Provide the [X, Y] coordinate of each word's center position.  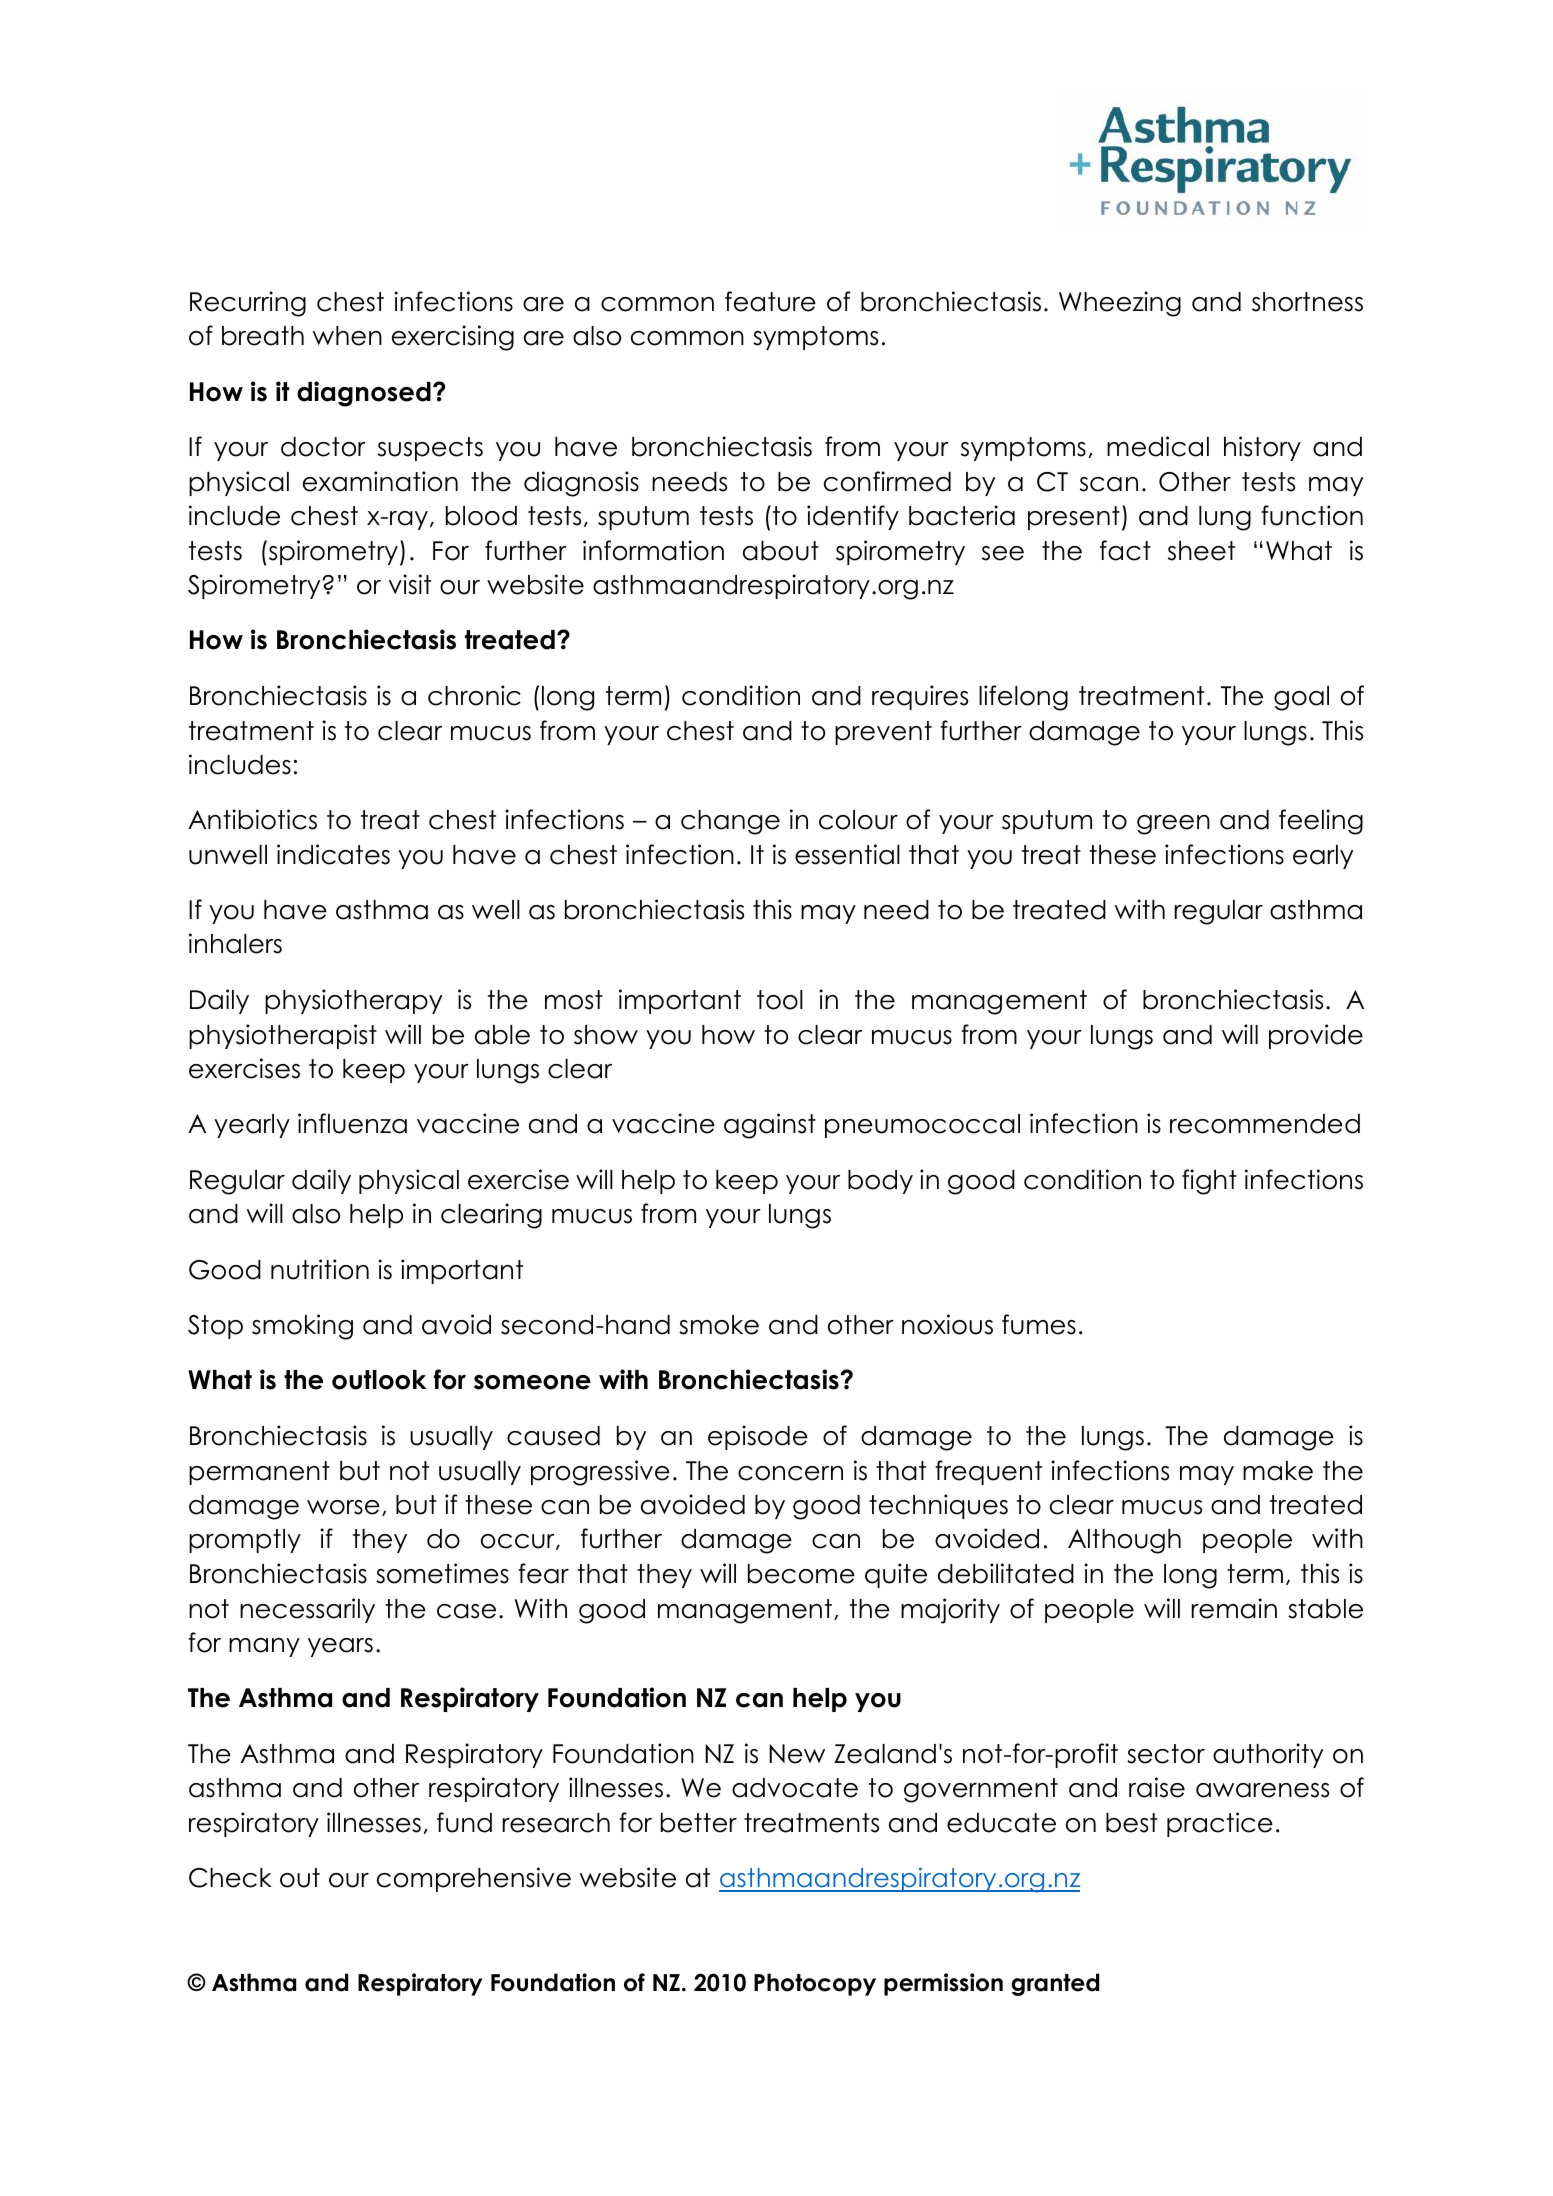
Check [230, 1878]
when [347, 336]
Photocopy [815, 1984]
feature [770, 301]
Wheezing [1120, 304]
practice [1220, 1824]
